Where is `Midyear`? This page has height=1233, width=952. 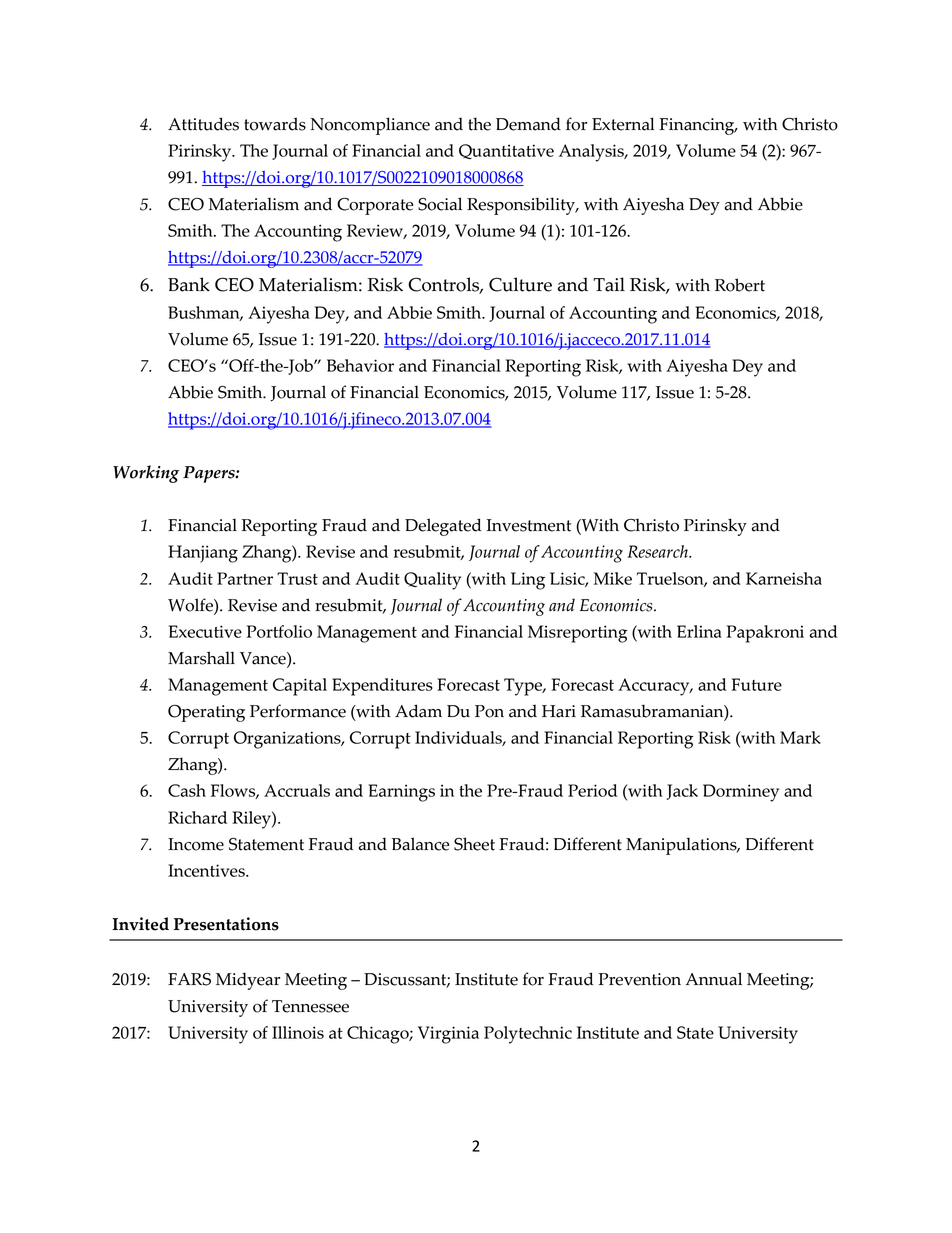
Midyear is located at coordinates (248, 981).
